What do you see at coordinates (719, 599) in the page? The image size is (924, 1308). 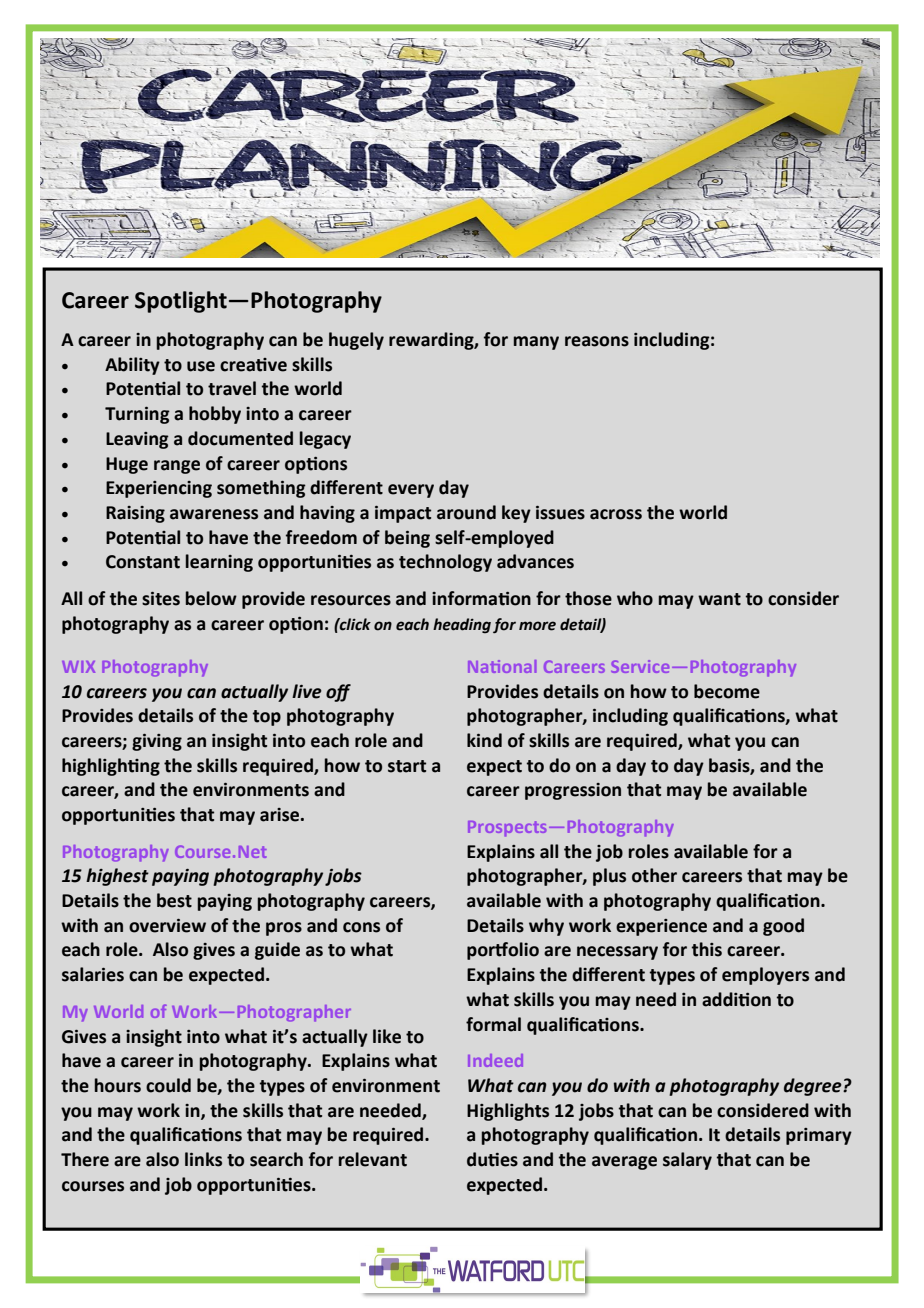 I see `want` at bounding box center [719, 599].
